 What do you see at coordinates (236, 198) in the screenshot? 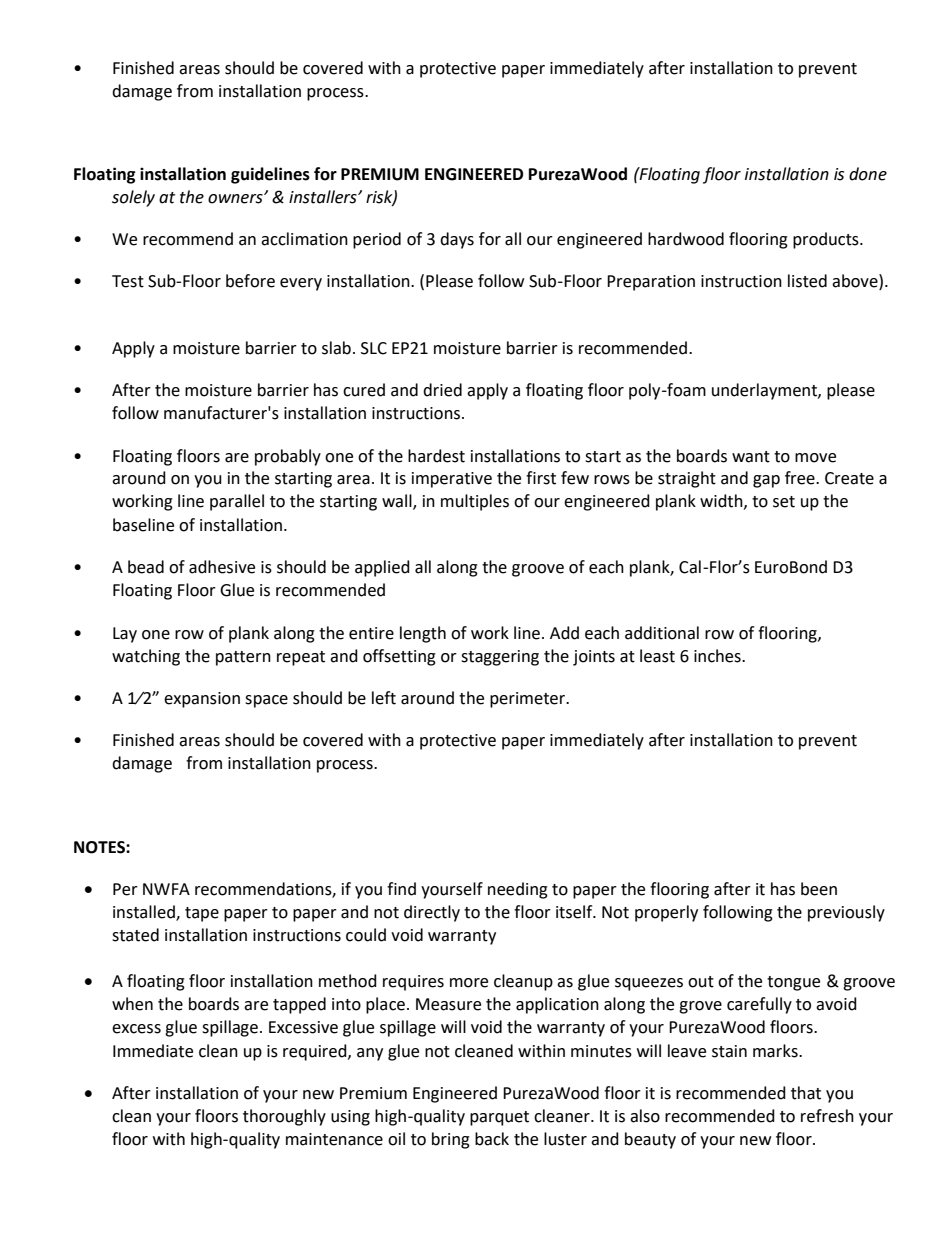
I see `owners` at bounding box center [236, 198].
